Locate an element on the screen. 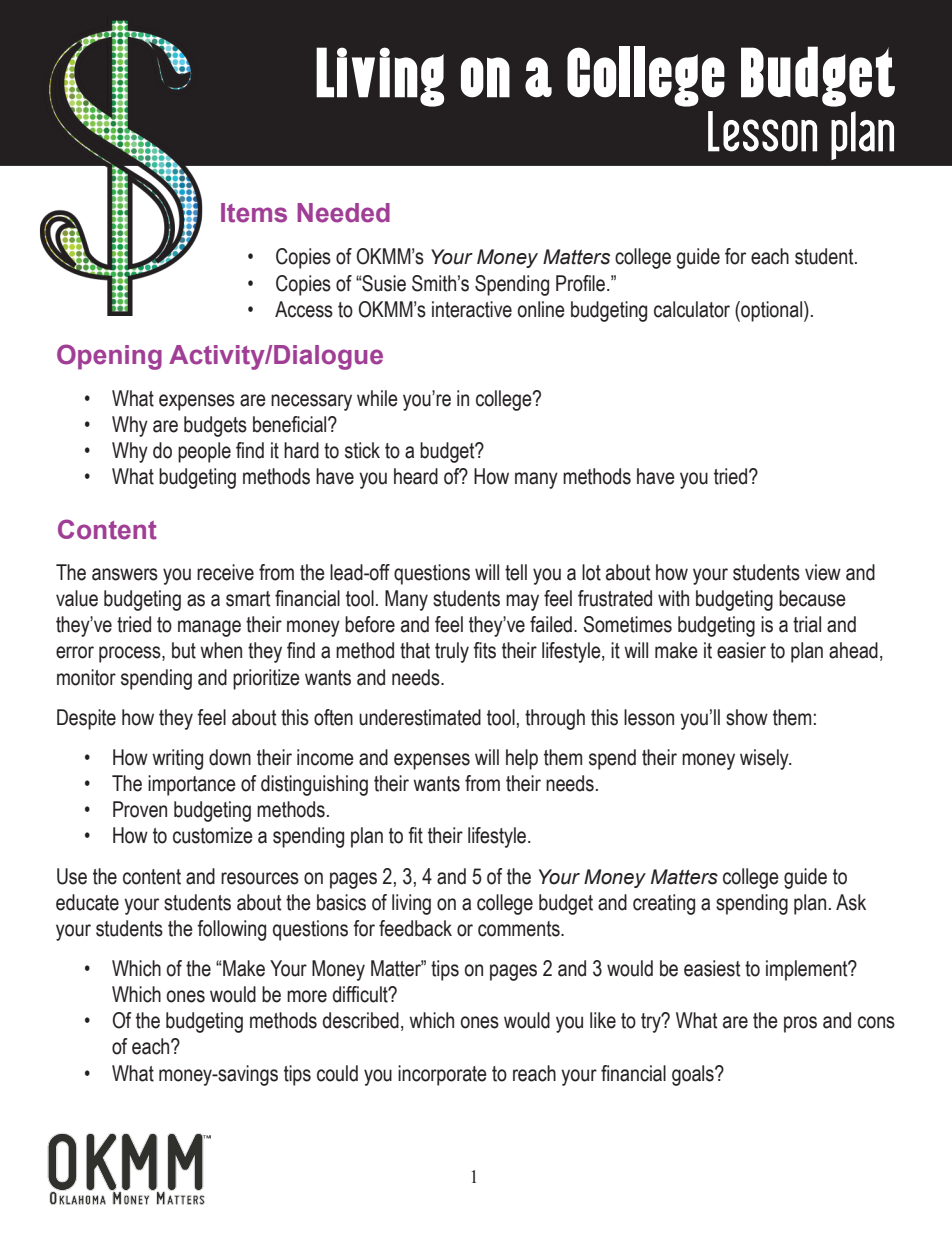 This screenshot has height=1233, width=952. pros is located at coordinates (800, 1024).
